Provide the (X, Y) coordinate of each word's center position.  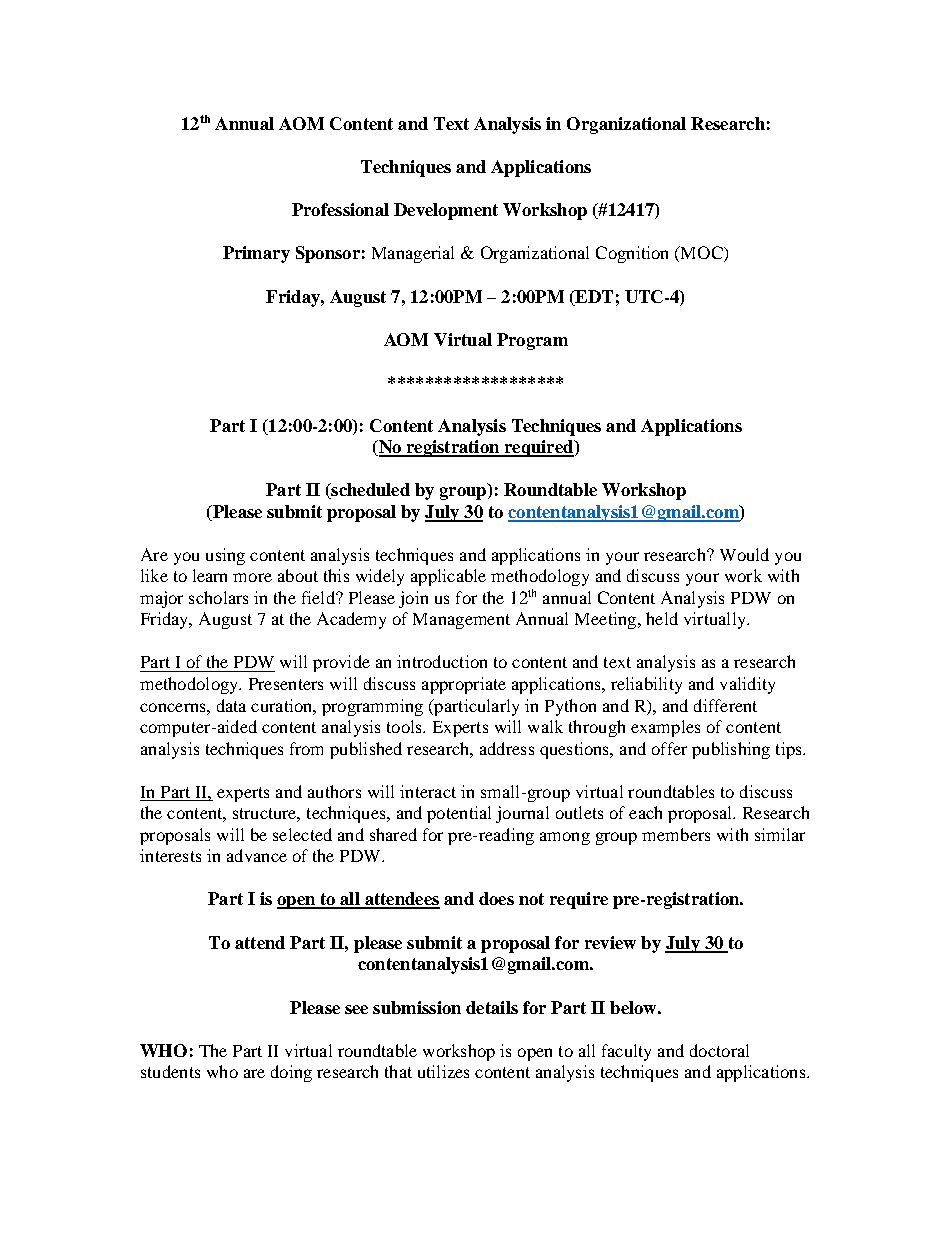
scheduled (369, 491)
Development (446, 211)
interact (428, 791)
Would (744, 554)
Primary (256, 254)
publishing (731, 750)
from (306, 748)
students (170, 1071)
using (225, 556)
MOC (702, 254)
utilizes (443, 1071)
